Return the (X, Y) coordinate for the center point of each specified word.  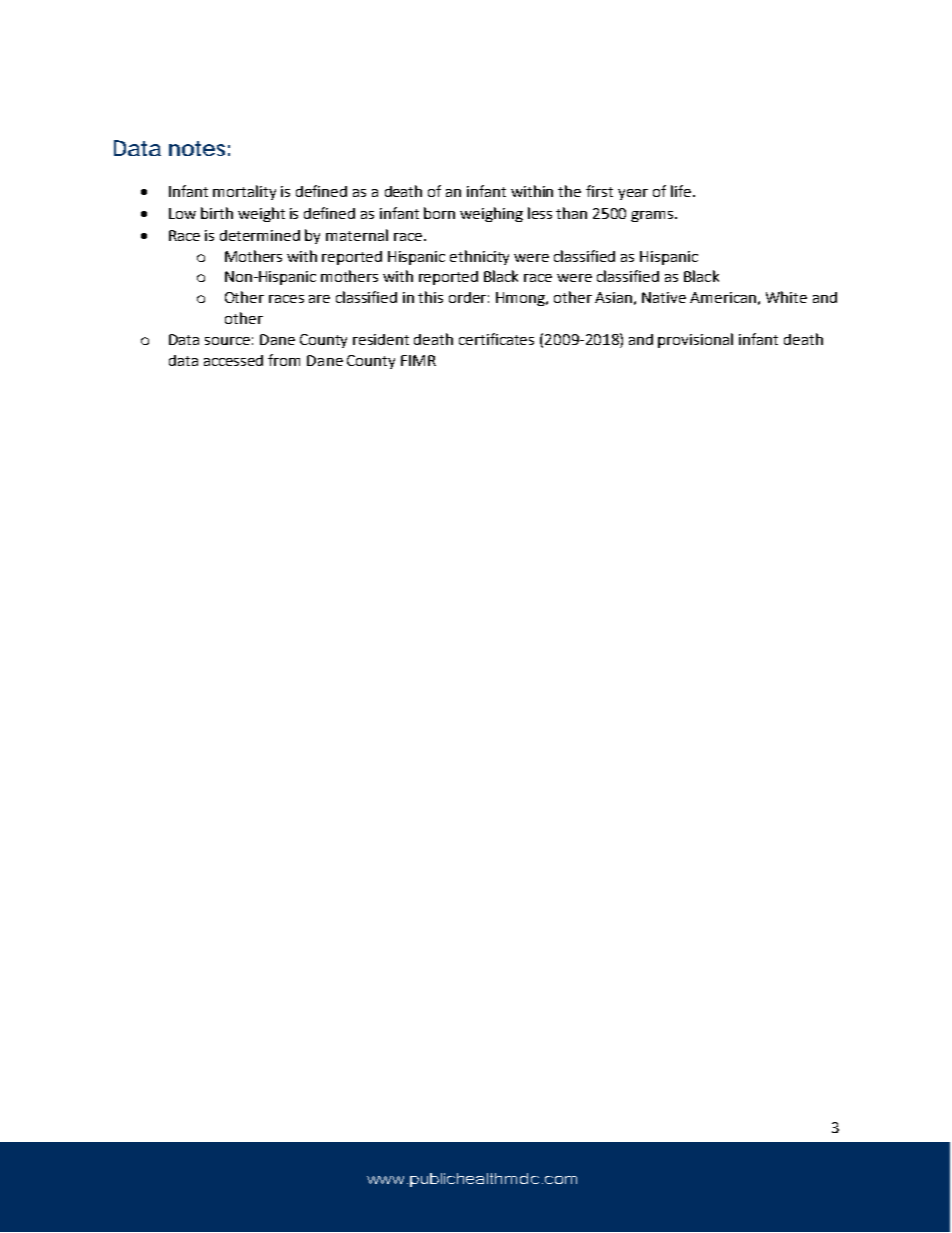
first (599, 191)
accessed (233, 360)
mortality (244, 192)
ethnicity (479, 257)
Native (664, 297)
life (682, 191)
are (319, 299)
